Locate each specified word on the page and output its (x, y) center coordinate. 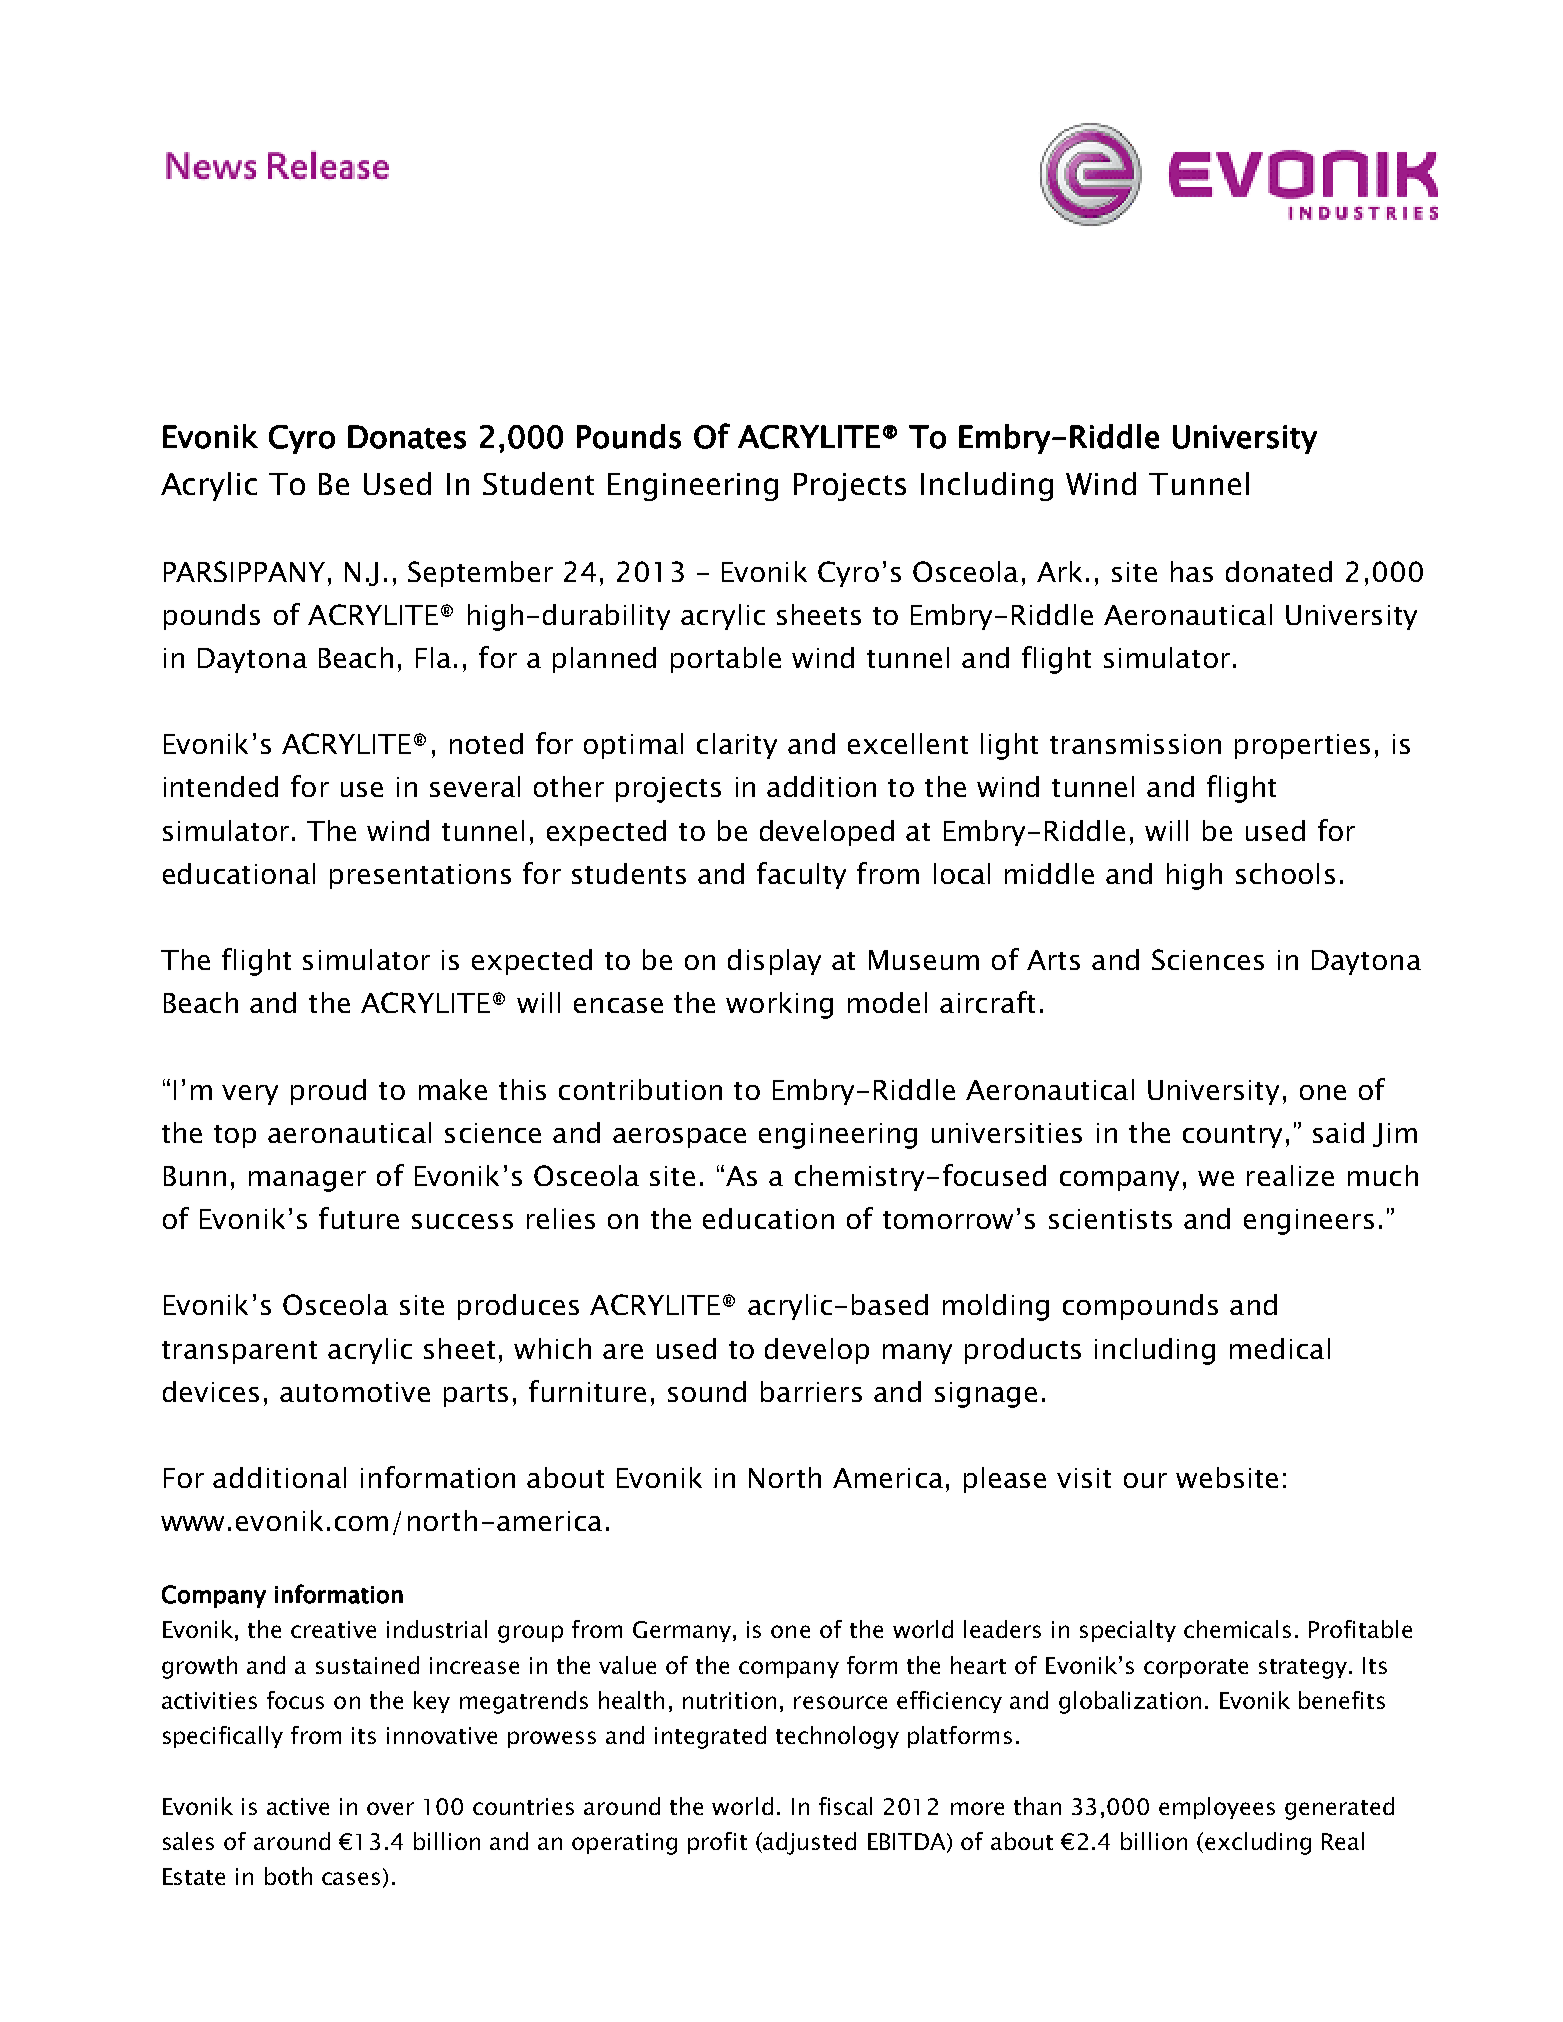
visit (1084, 1478)
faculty (801, 875)
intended (221, 786)
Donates (407, 437)
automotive (355, 1392)
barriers (811, 1391)
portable (726, 660)
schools (1285, 873)
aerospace (679, 1138)
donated (1279, 571)
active (298, 1806)
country (1232, 1136)
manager (307, 1181)
